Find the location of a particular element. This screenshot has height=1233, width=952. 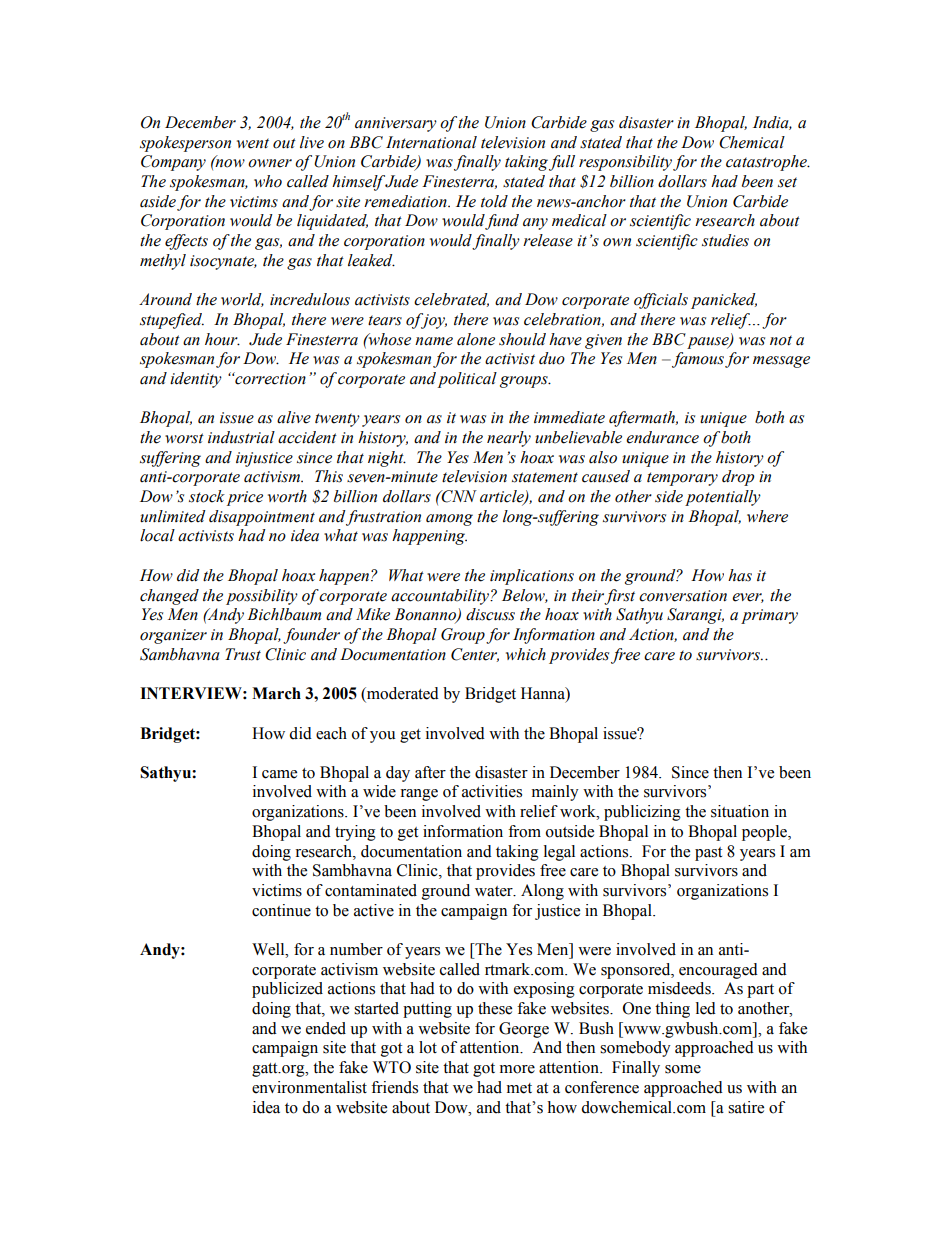

drop is located at coordinates (738, 478).
